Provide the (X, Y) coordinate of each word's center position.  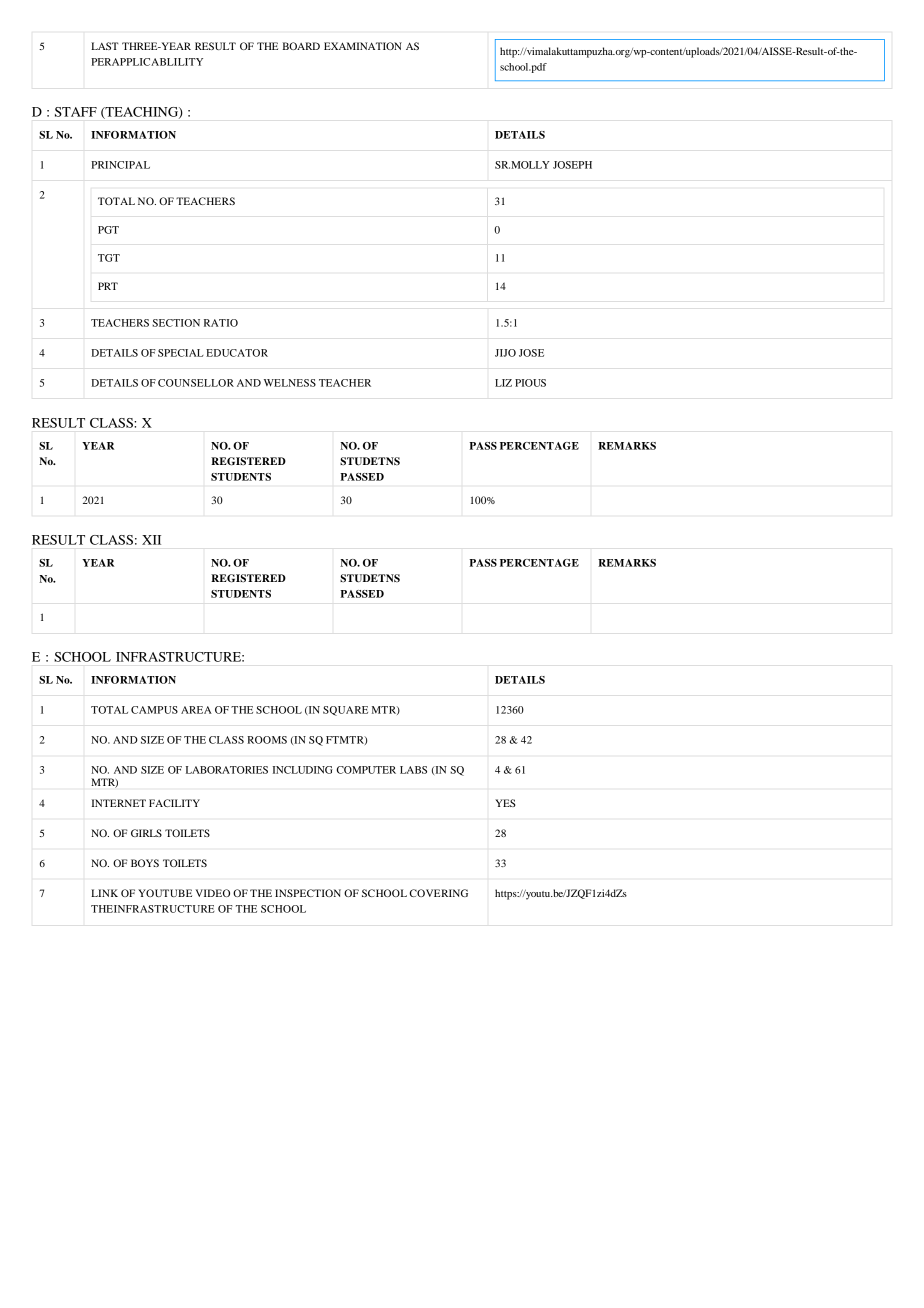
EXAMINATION (363, 46)
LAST (105, 46)
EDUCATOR (237, 353)
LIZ (503, 383)
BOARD (301, 46)
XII (151, 540)
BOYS (145, 863)
